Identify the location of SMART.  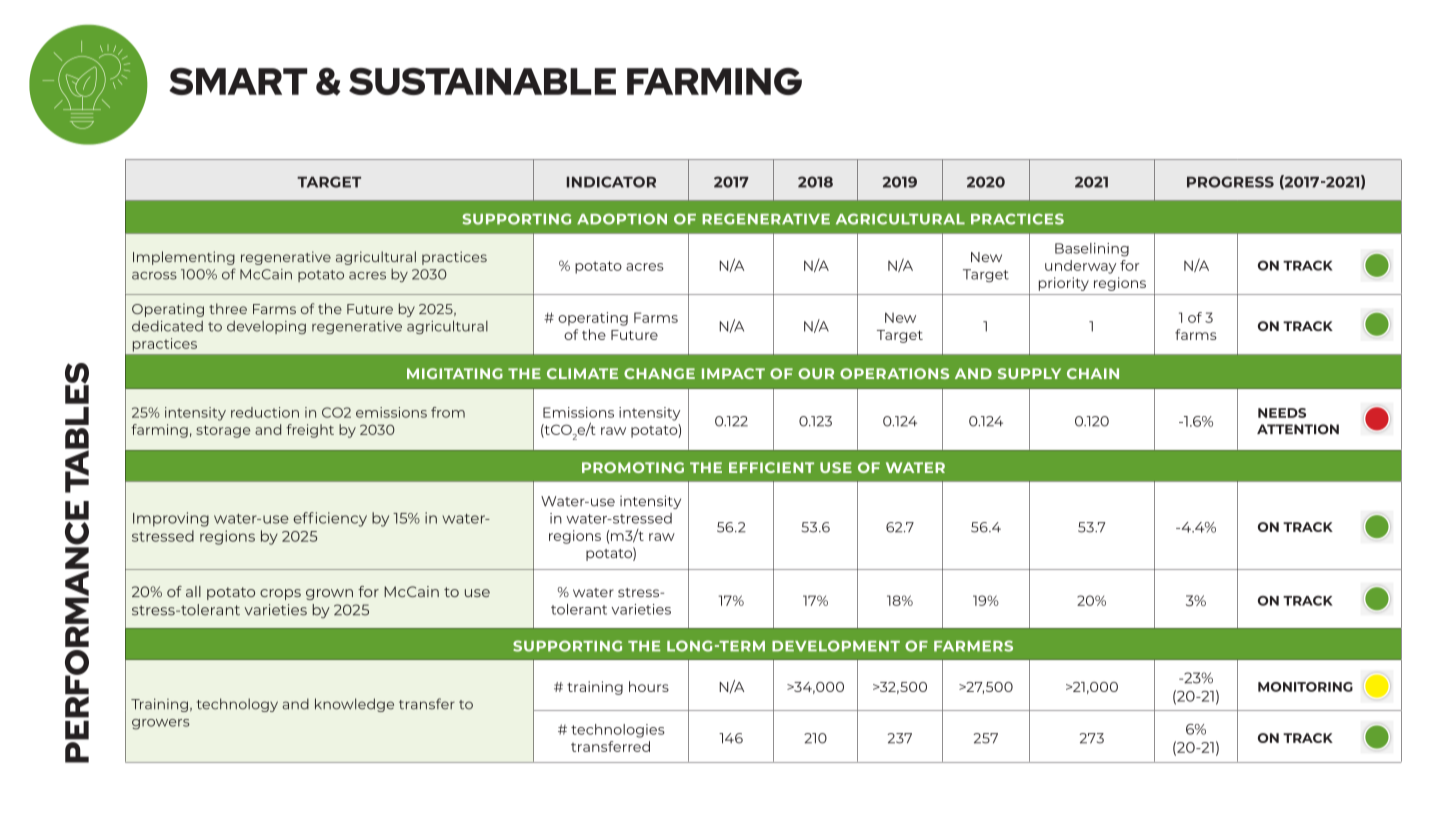
(238, 81).
